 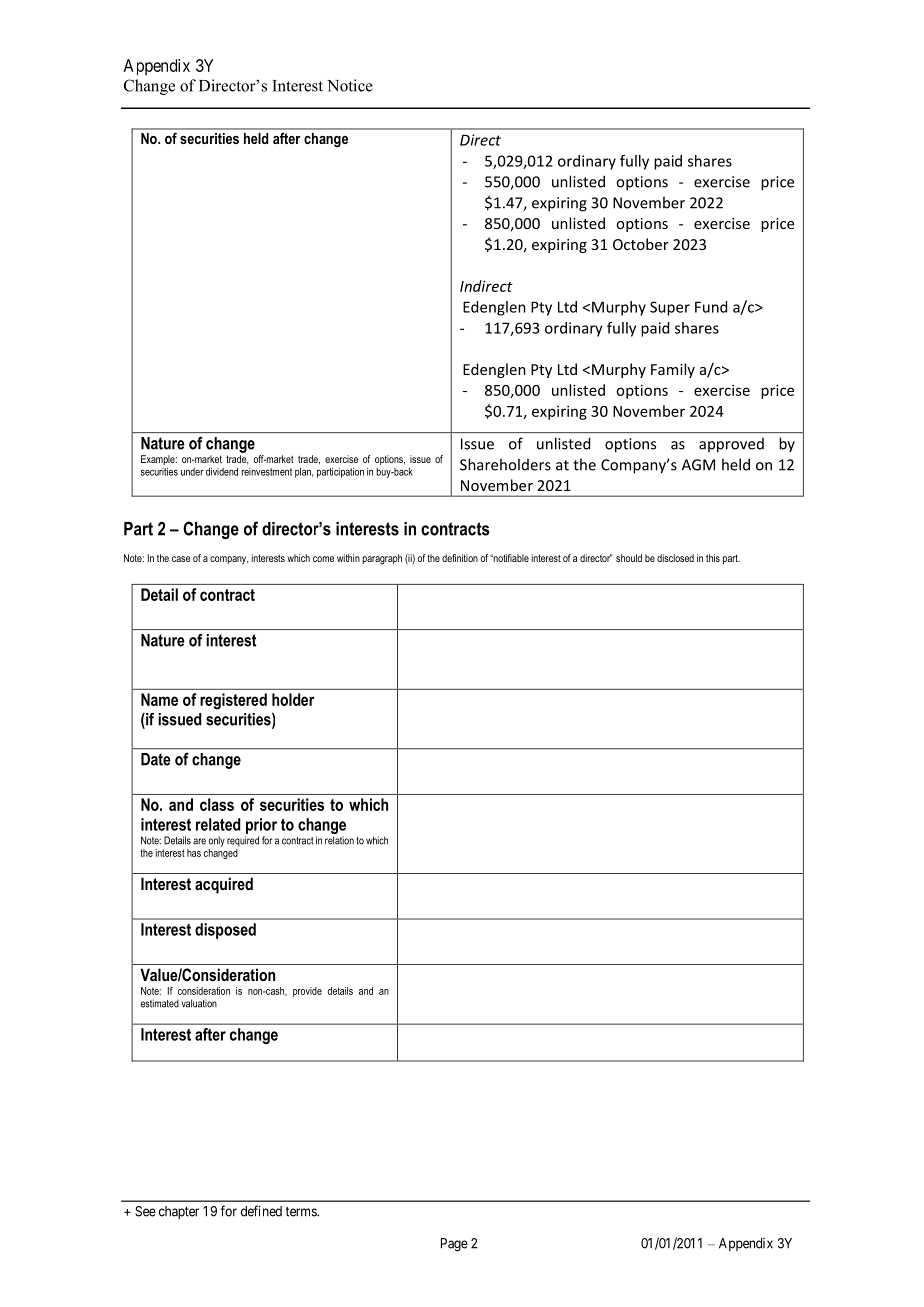 I want to click on disclosed, so click(x=675, y=558).
